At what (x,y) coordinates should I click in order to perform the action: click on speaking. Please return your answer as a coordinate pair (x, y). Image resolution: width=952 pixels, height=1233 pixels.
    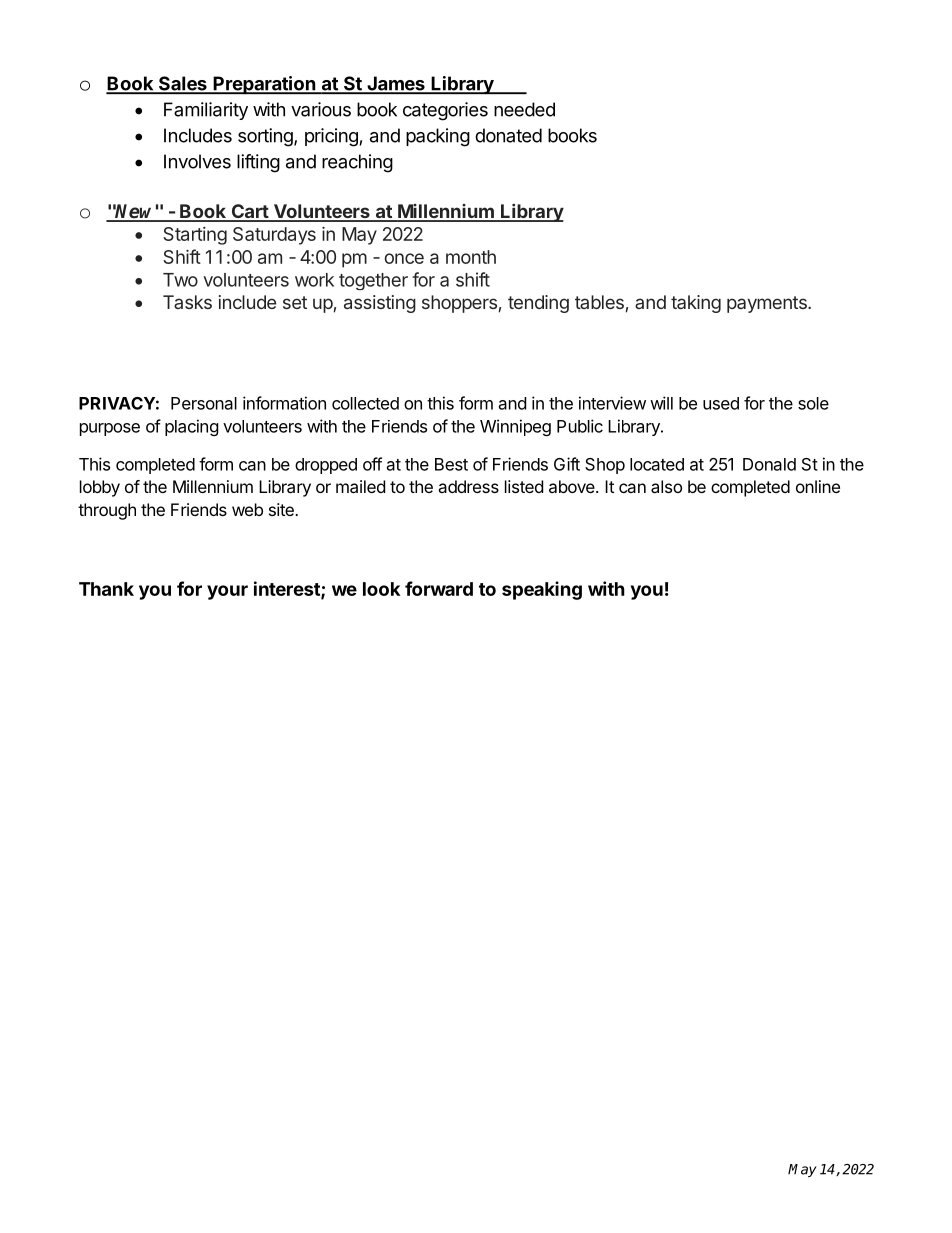
    Looking at the image, I should click on (542, 590).
